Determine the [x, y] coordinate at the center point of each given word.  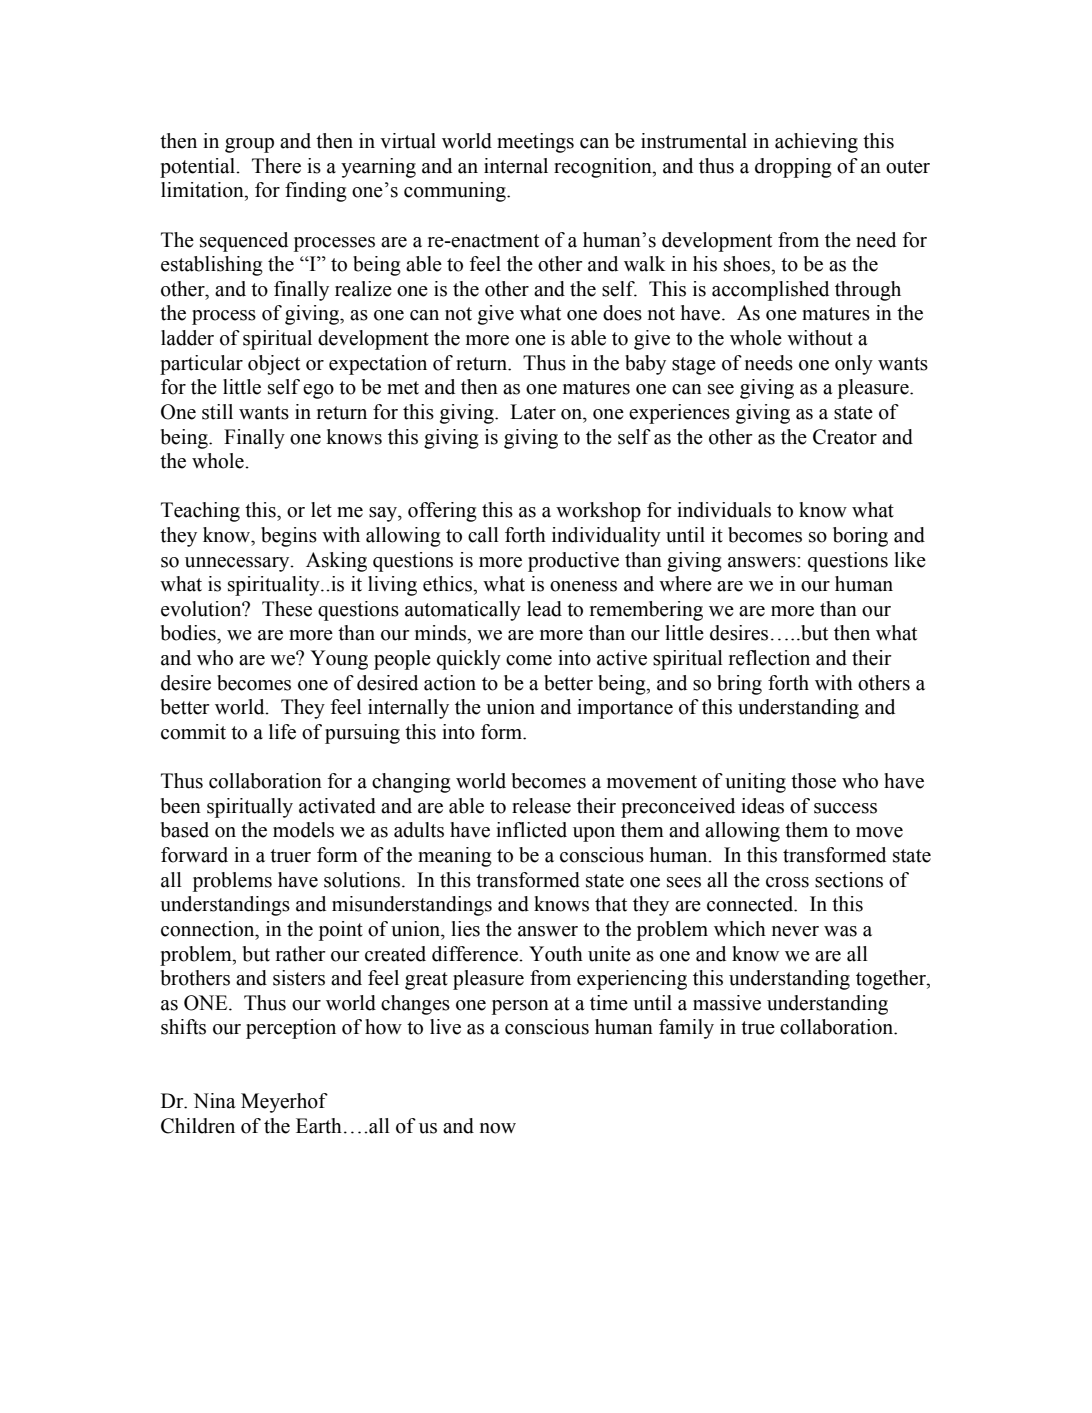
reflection [769, 658]
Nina [214, 1101]
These [287, 609]
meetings [535, 143]
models [303, 830]
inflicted [531, 830]
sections [849, 880]
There [276, 166]
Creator [845, 437]
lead [544, 609]
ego [318, 391]
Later [533, 412]
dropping [793, 168]
